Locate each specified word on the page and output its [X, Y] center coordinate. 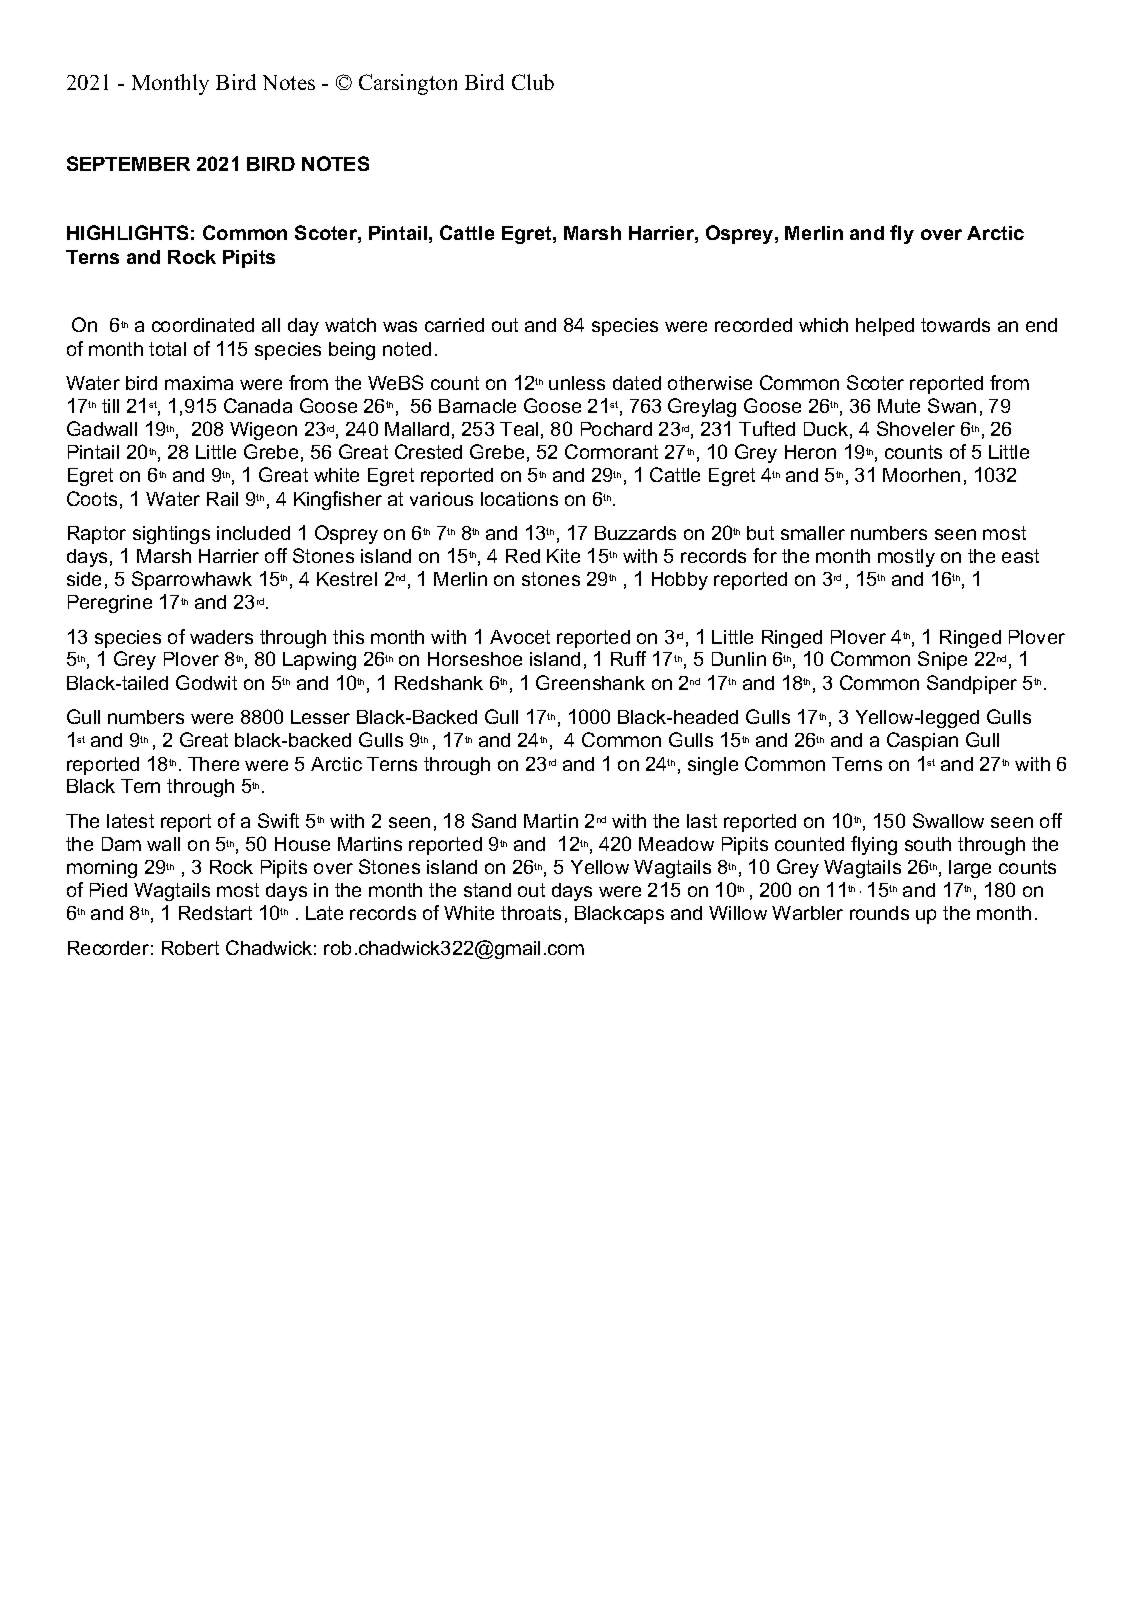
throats [531, 913]
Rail [222, 499]
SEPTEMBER [128, 163]
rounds [879, 913]
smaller [813, 533]
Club [533, 82]
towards [955, 325]
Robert [190, 948]
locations [519, 499]
